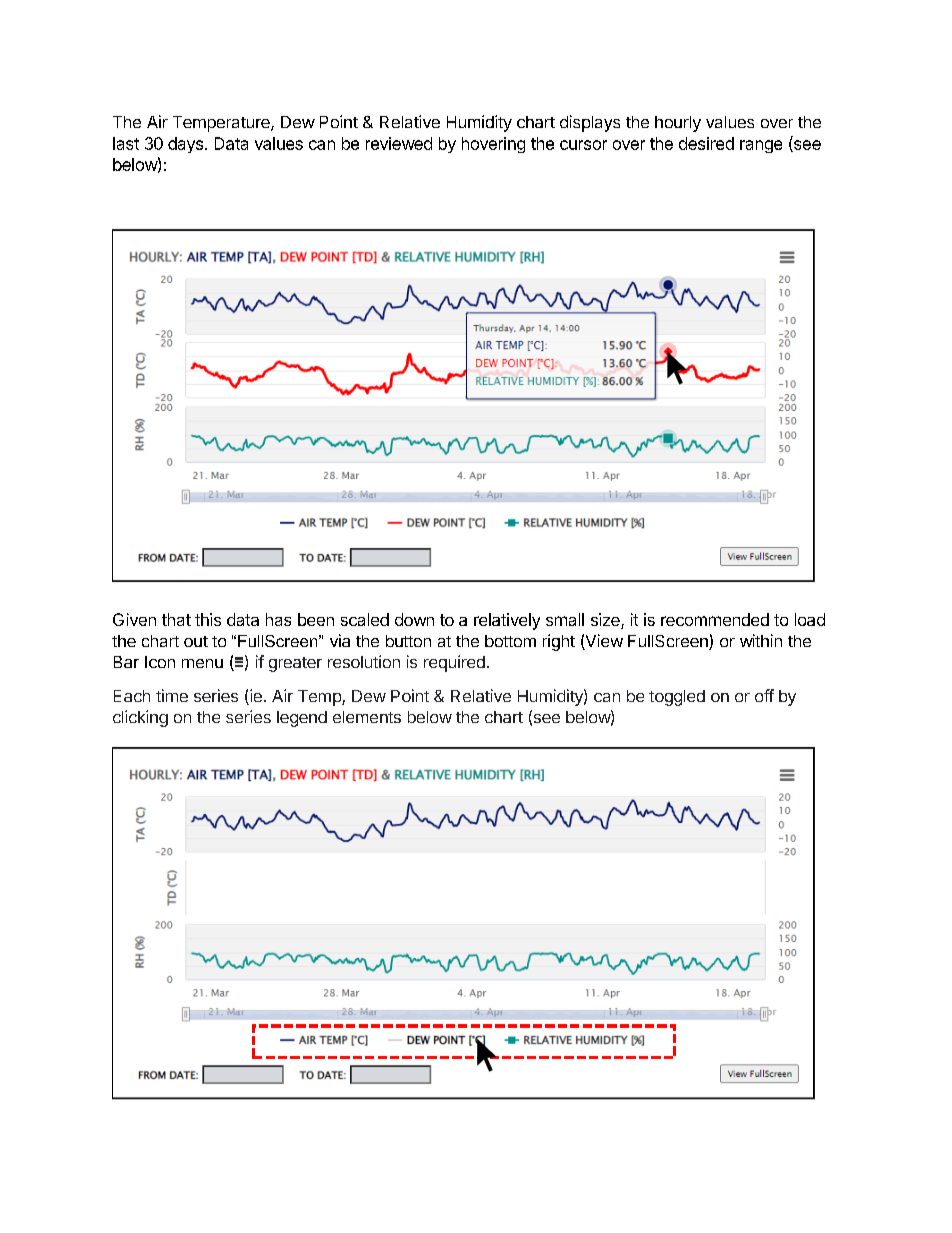 The width and height of the screenshot is (952, 1233). Describe the element at coordinates (185, 145) in the screenshot. I see `days` at that location.
